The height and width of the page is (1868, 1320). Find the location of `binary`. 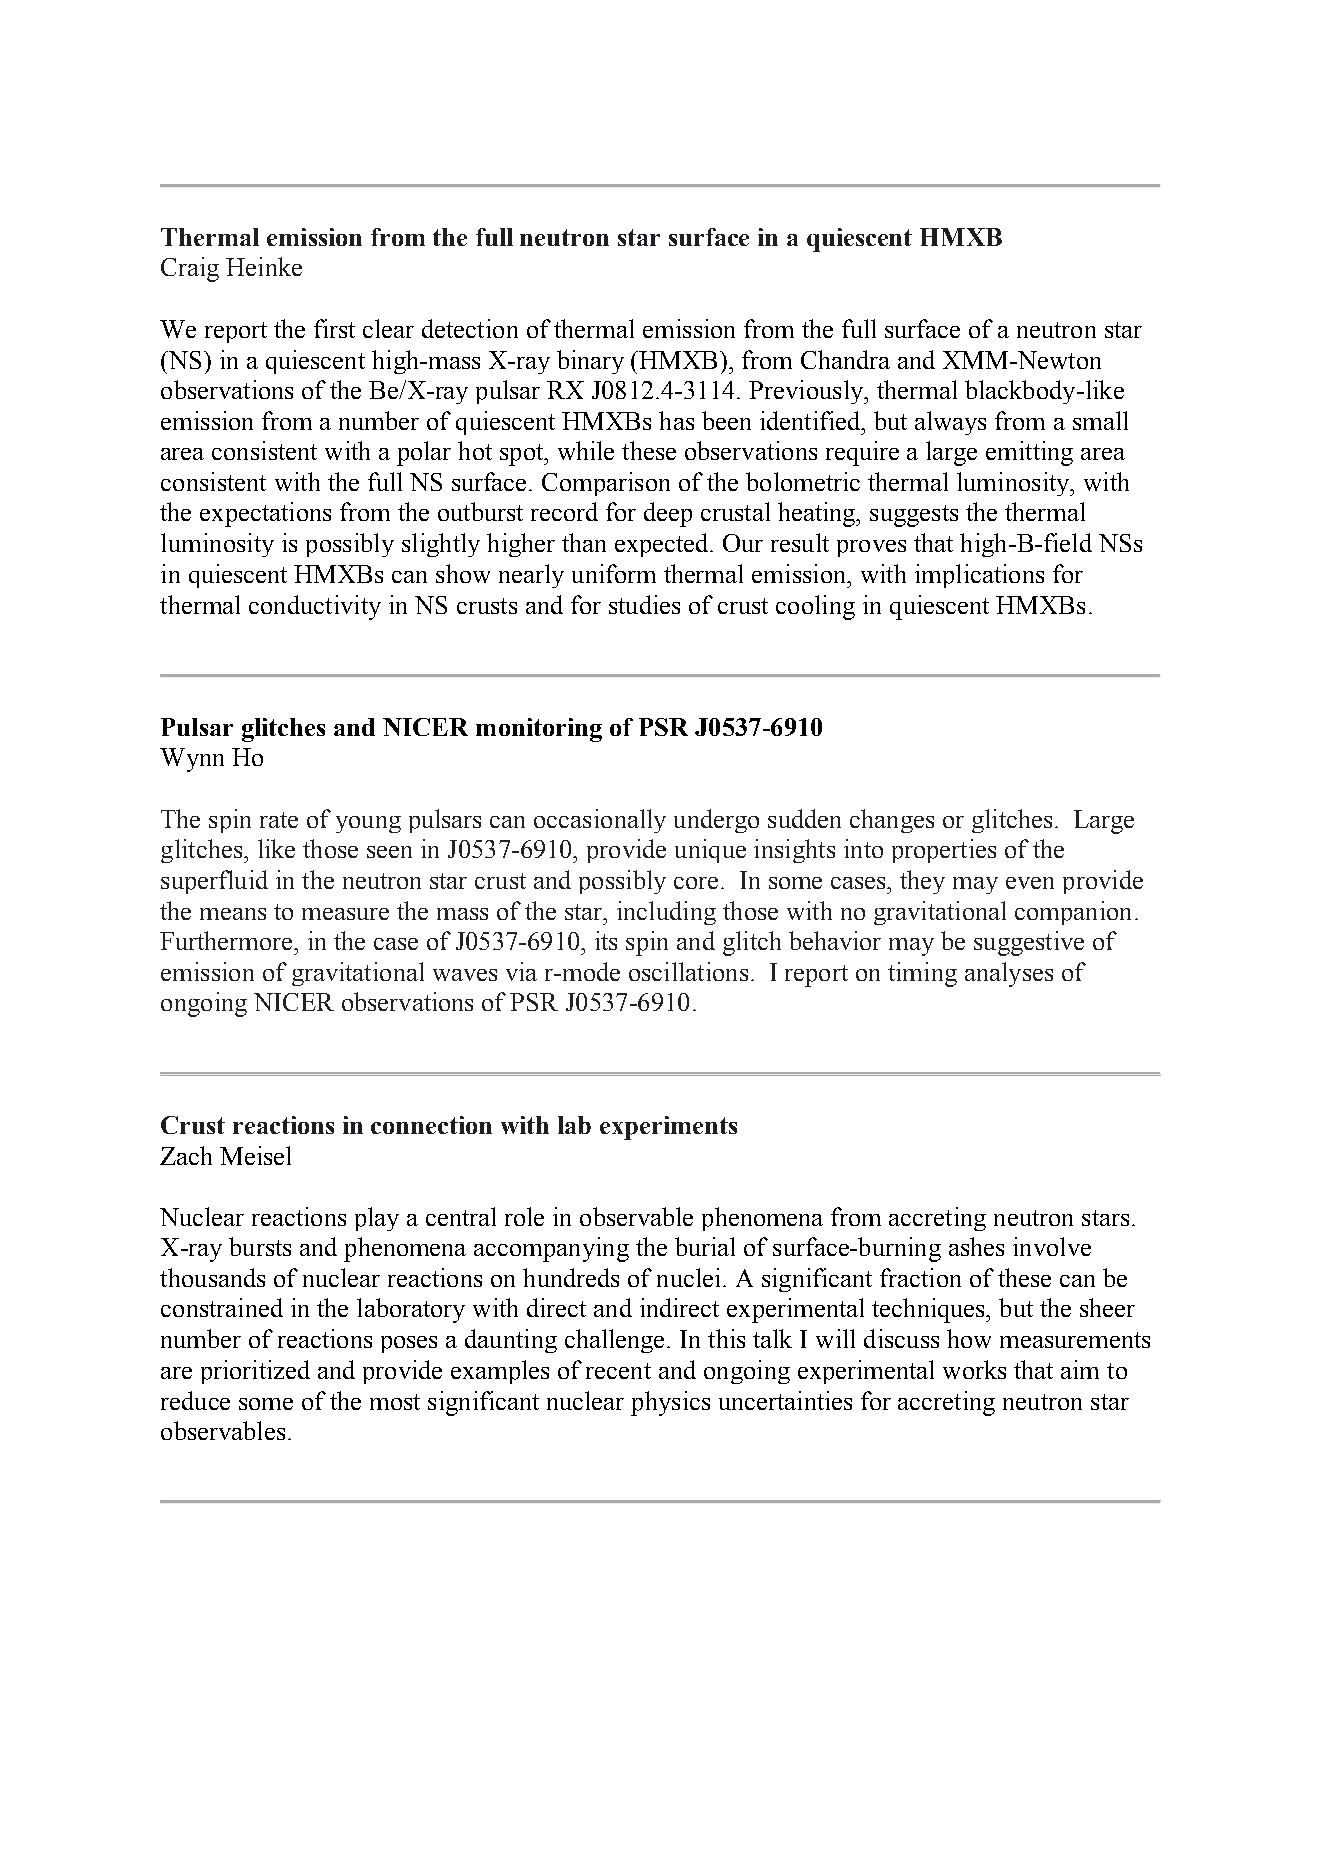

binary is located at coordinates (590, 362).
